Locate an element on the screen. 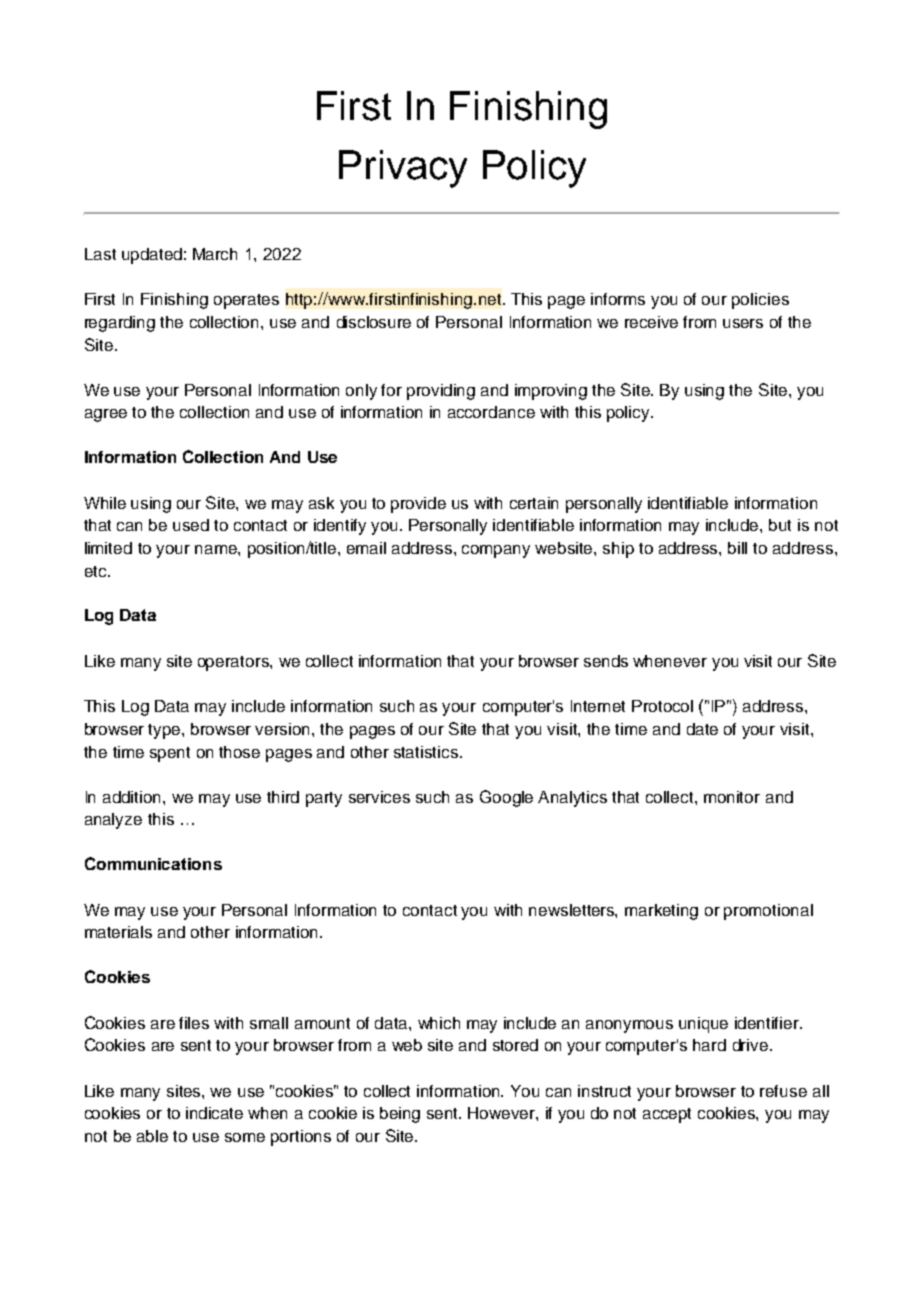 The width and height of the screenshot is (924, 1308). used is located at coordinates (191, 525).
